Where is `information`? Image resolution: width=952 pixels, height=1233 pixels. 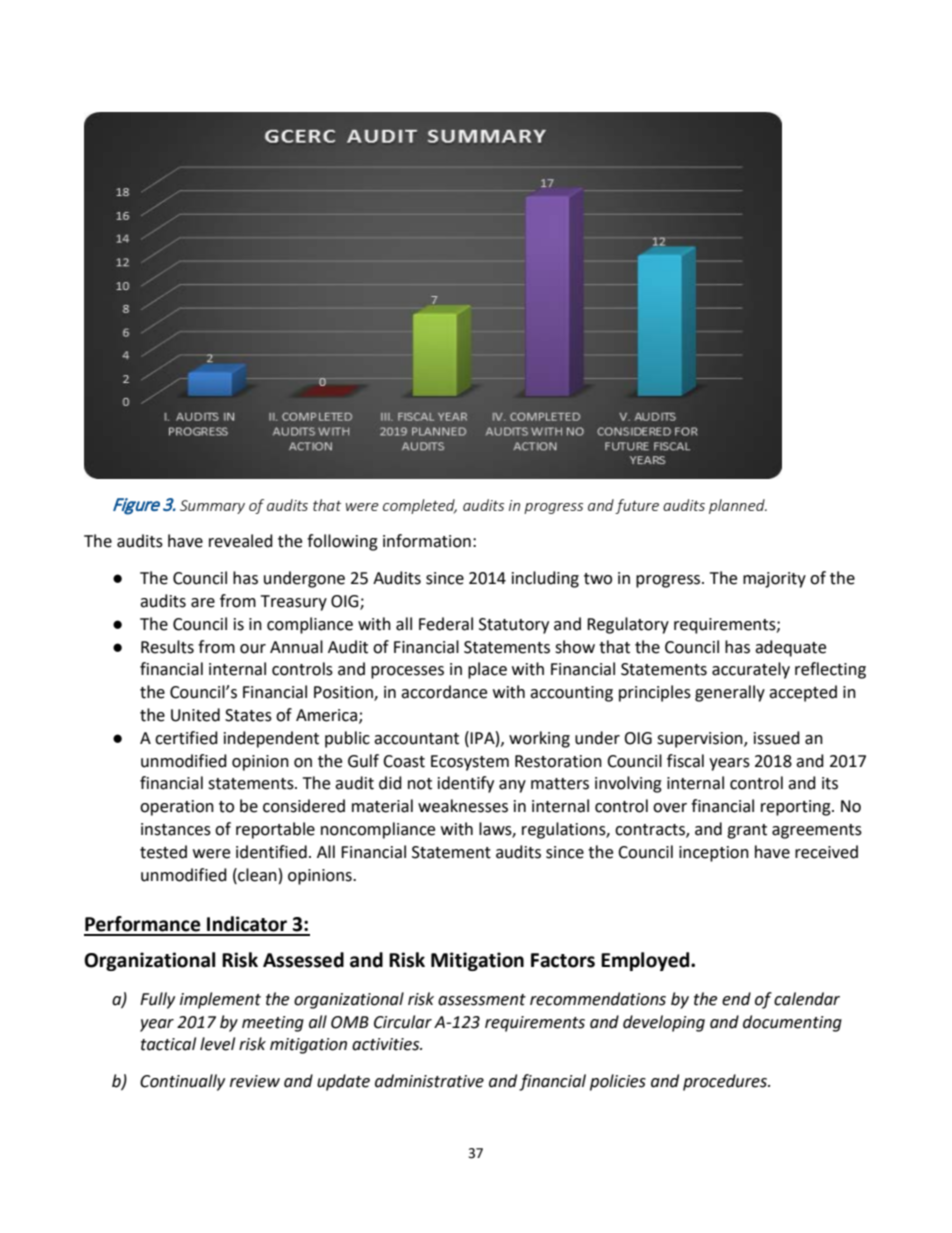
information is located at coordinates (427, 541).
